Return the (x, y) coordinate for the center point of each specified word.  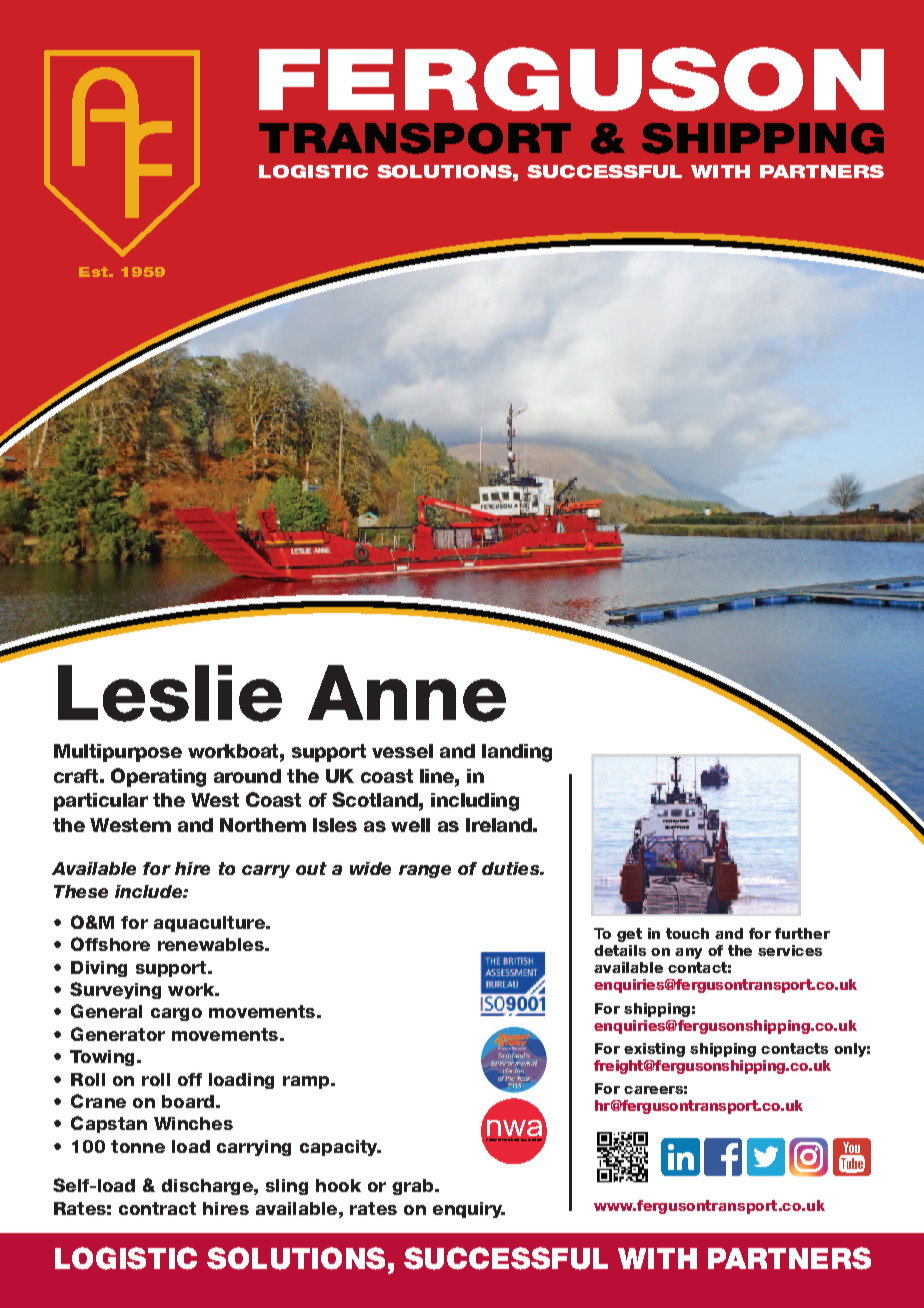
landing (517, 753)
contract (157, 1208)
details (620, 950)
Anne (407, 693)
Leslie (170, 693)
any (688, 953)
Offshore (110, 944)
